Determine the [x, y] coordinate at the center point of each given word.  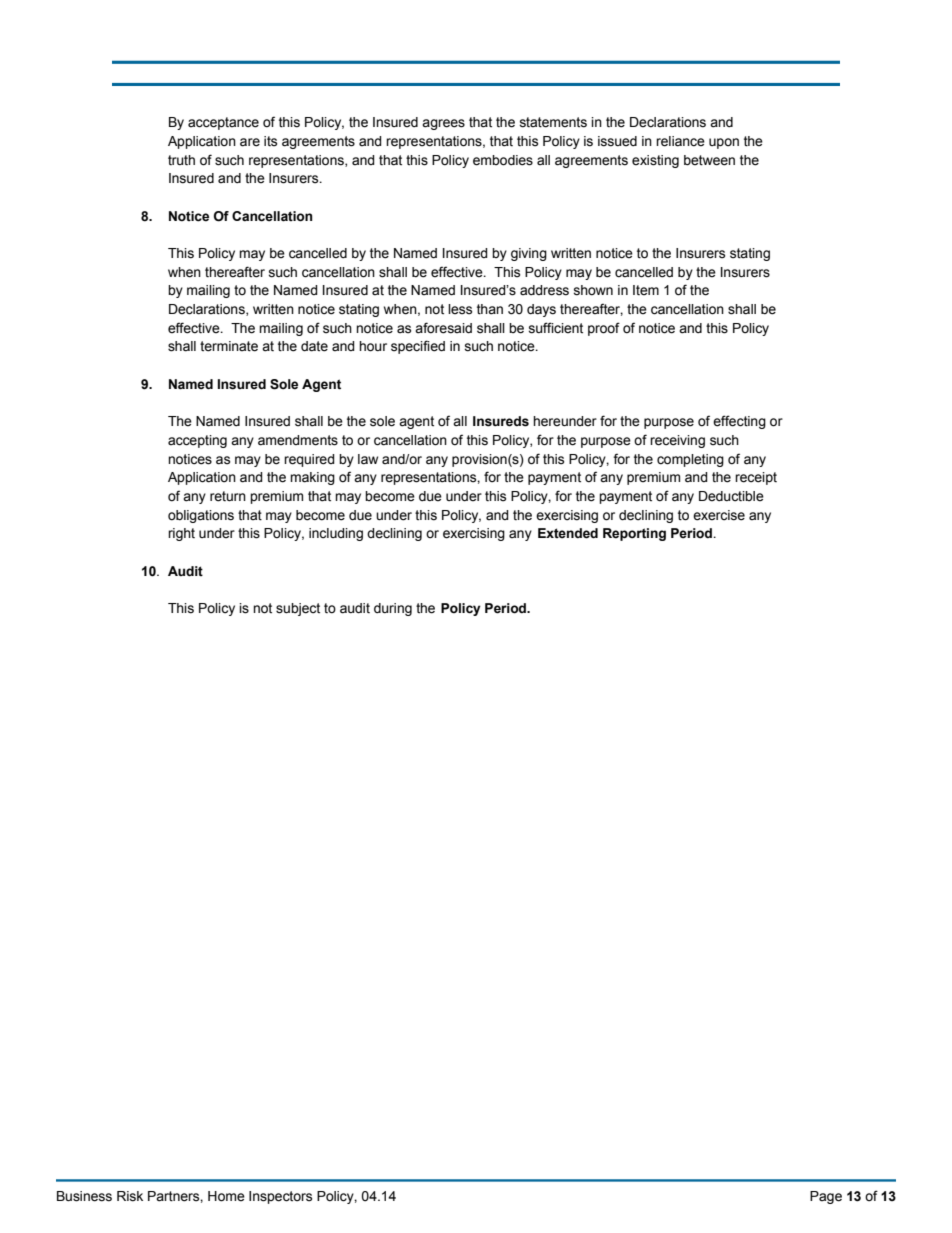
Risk [130, 1196]
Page [826, 1197]
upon [724, 143]
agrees [443, 124]
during [393, 609]
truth [181, 160]
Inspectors [280, 1197]
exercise [719, 515]
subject [298, 609]
